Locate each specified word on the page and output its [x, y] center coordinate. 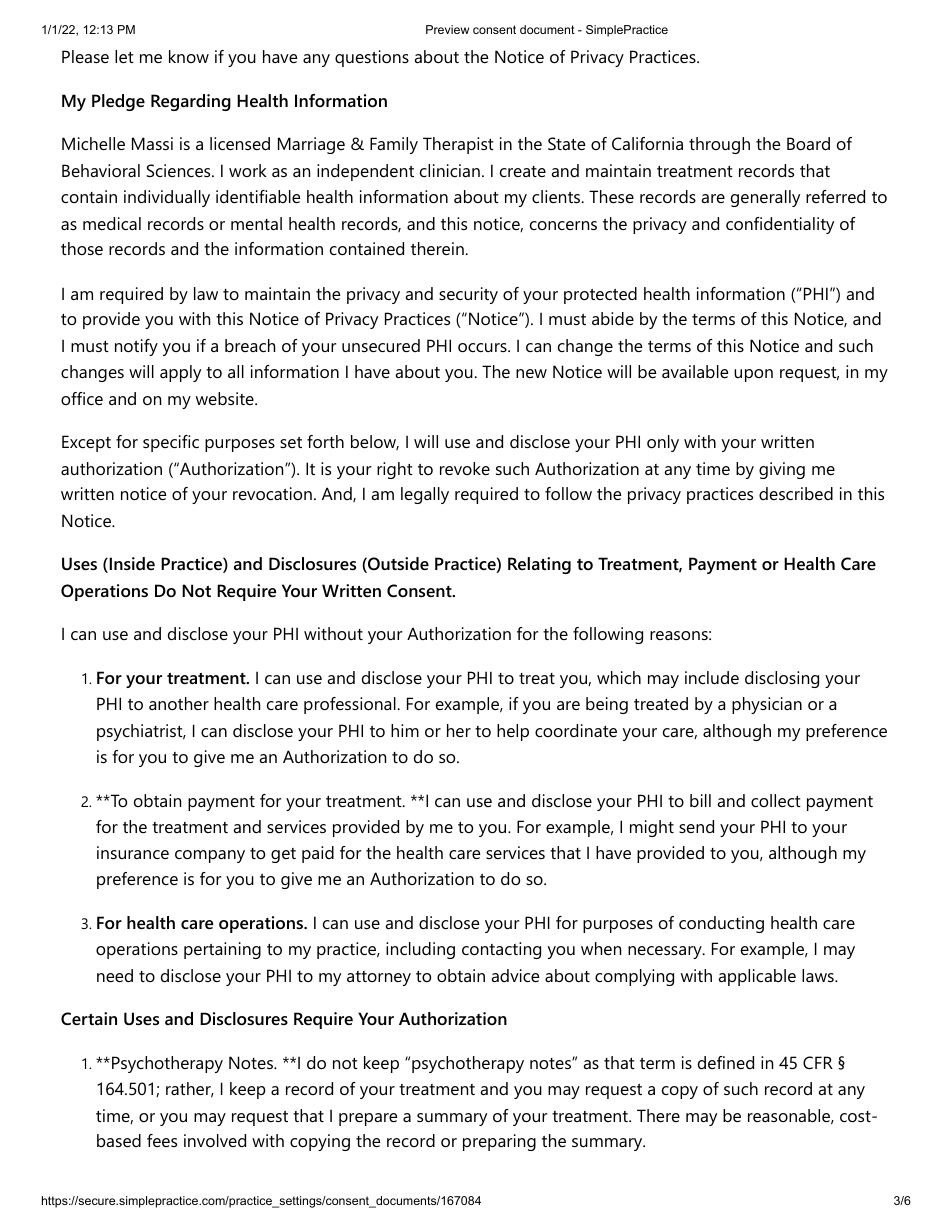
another [179, 703]
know [189, 56]
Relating [539, 565]
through [719, 145]
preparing [499, 1142]
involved [215, 1140]
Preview [447, 29]
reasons [679, 635]
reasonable [789, 1115]
